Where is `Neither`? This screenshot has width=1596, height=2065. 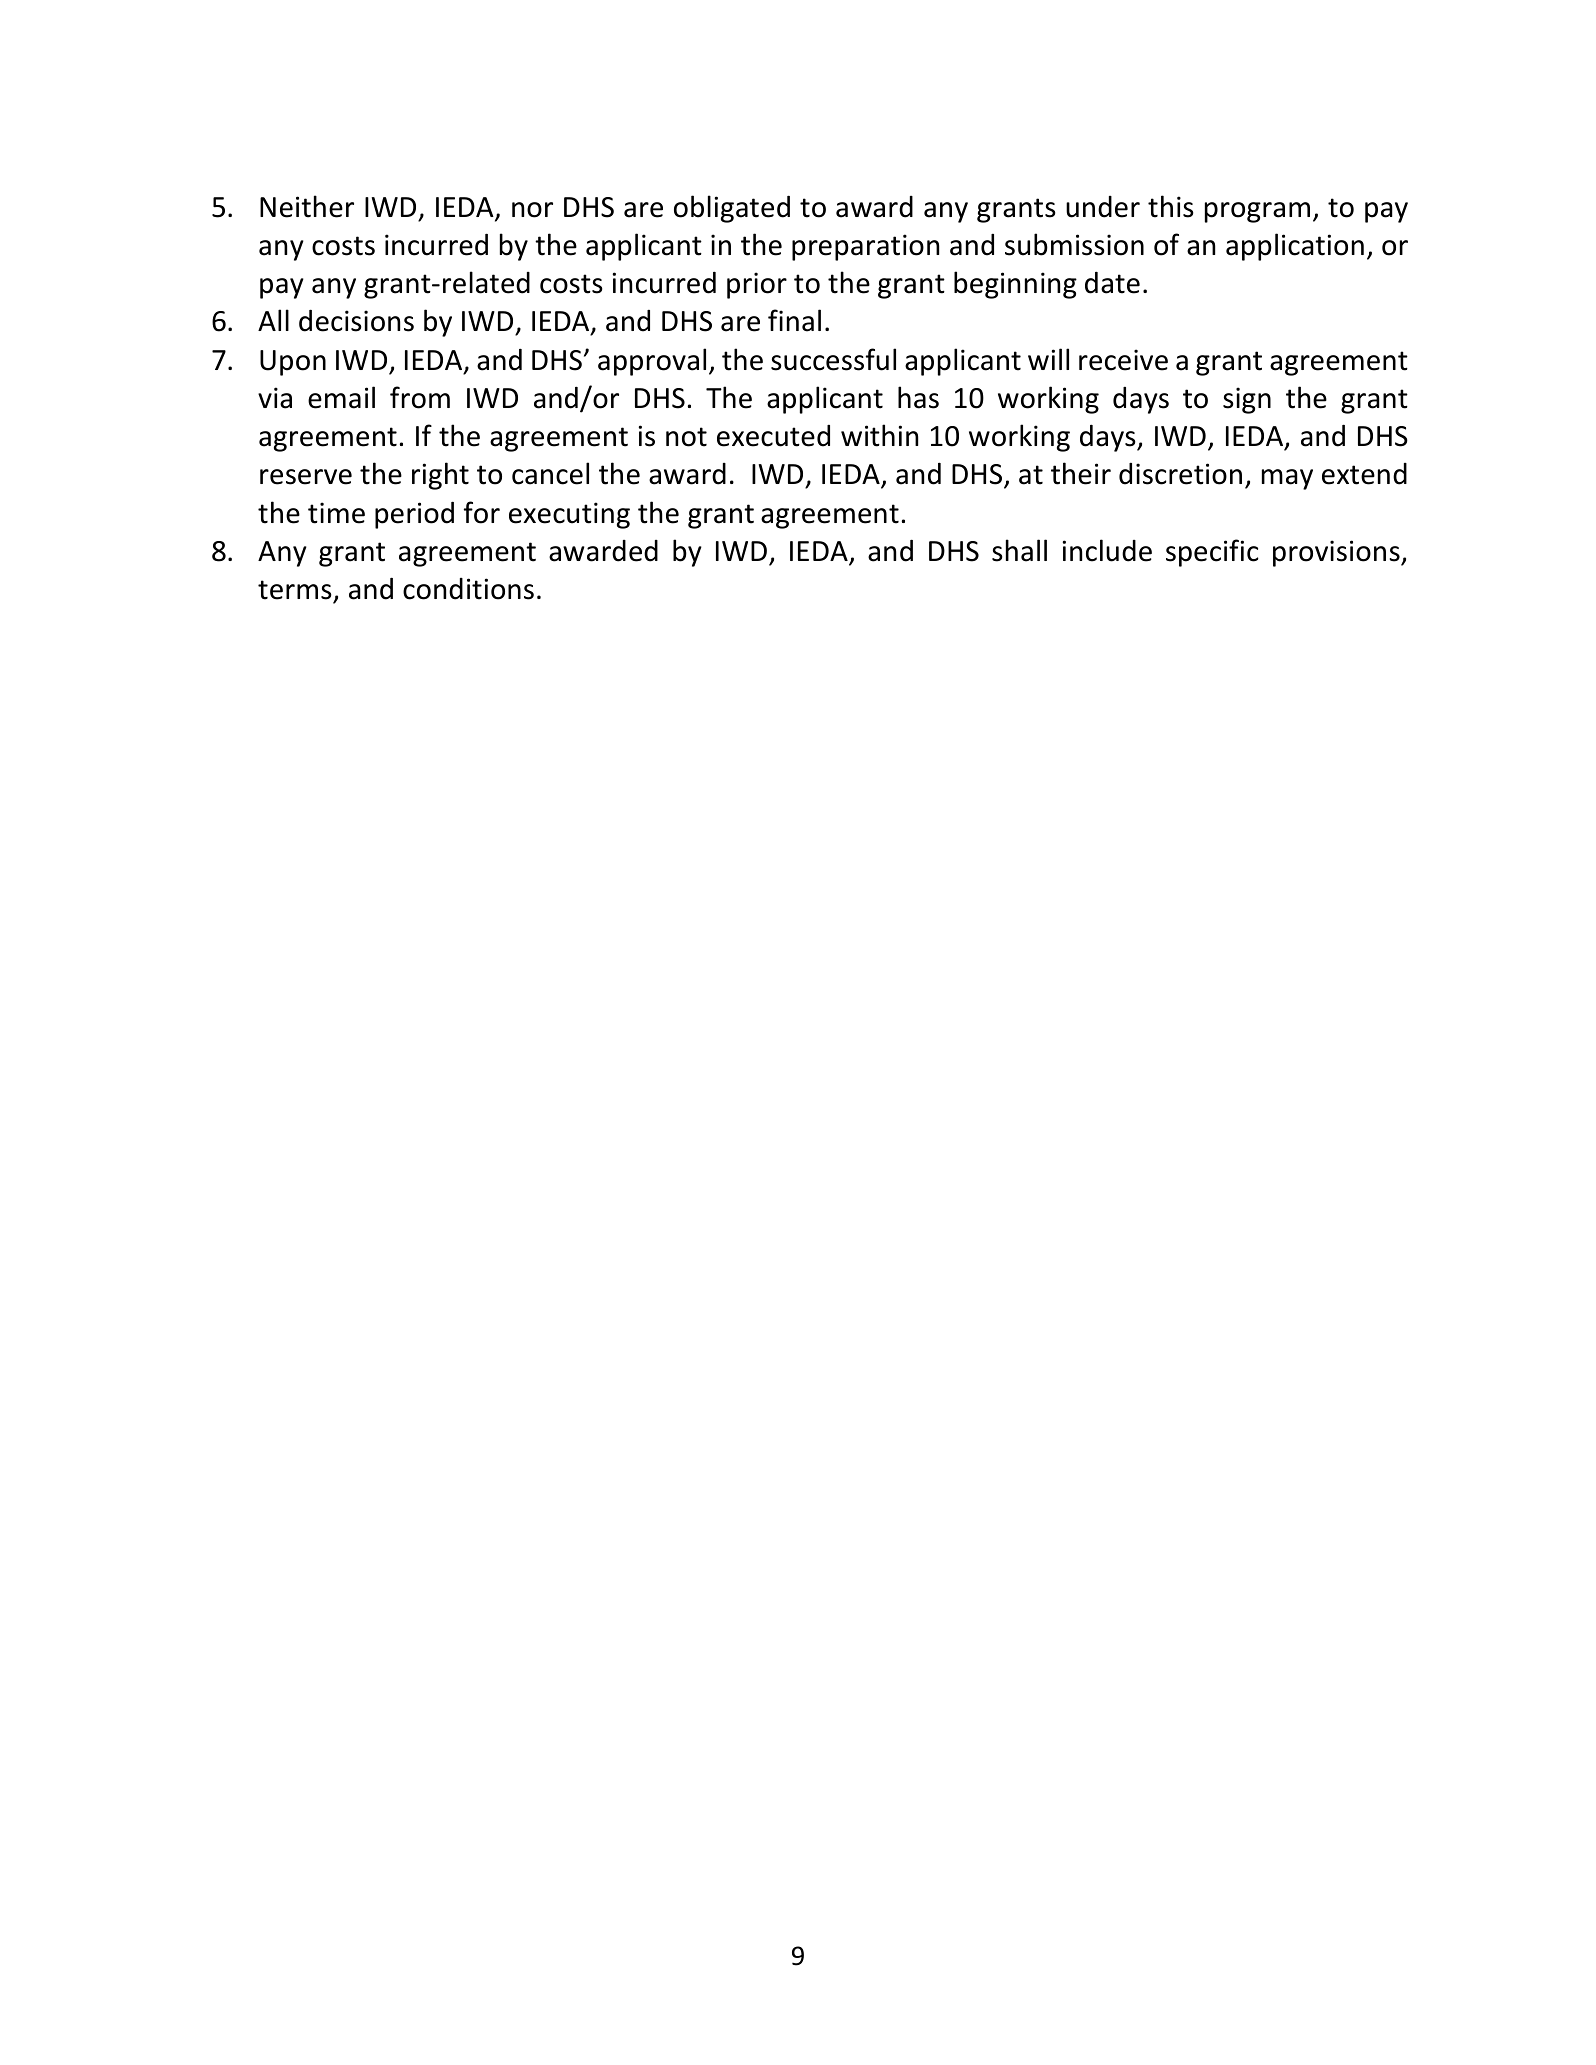
Neither is located at coordinates (307, 206).
